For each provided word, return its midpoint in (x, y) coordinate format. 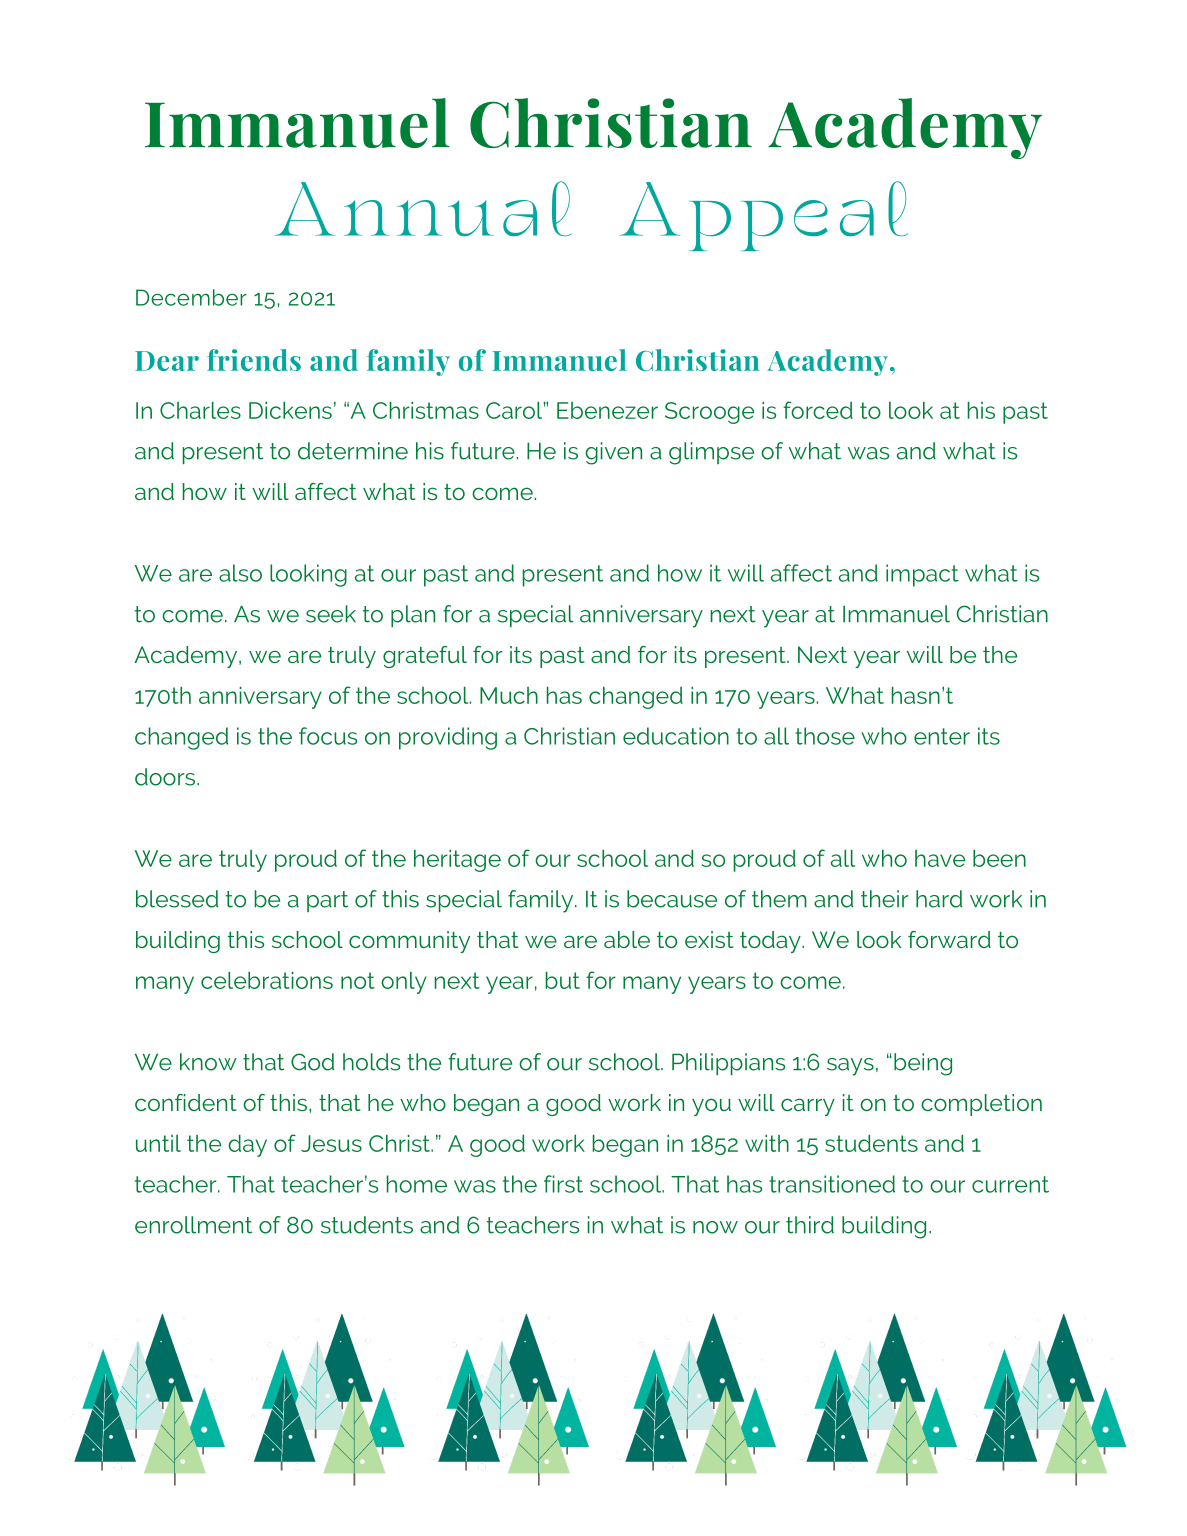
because (672, 899)
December (191, 297)
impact (922, 575)
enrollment (193, 1225)
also (240, 573)
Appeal (764, 216)
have (940, 858)
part (327, 901)
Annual (423, 208)
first (563, 1184)
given (613, 453)
